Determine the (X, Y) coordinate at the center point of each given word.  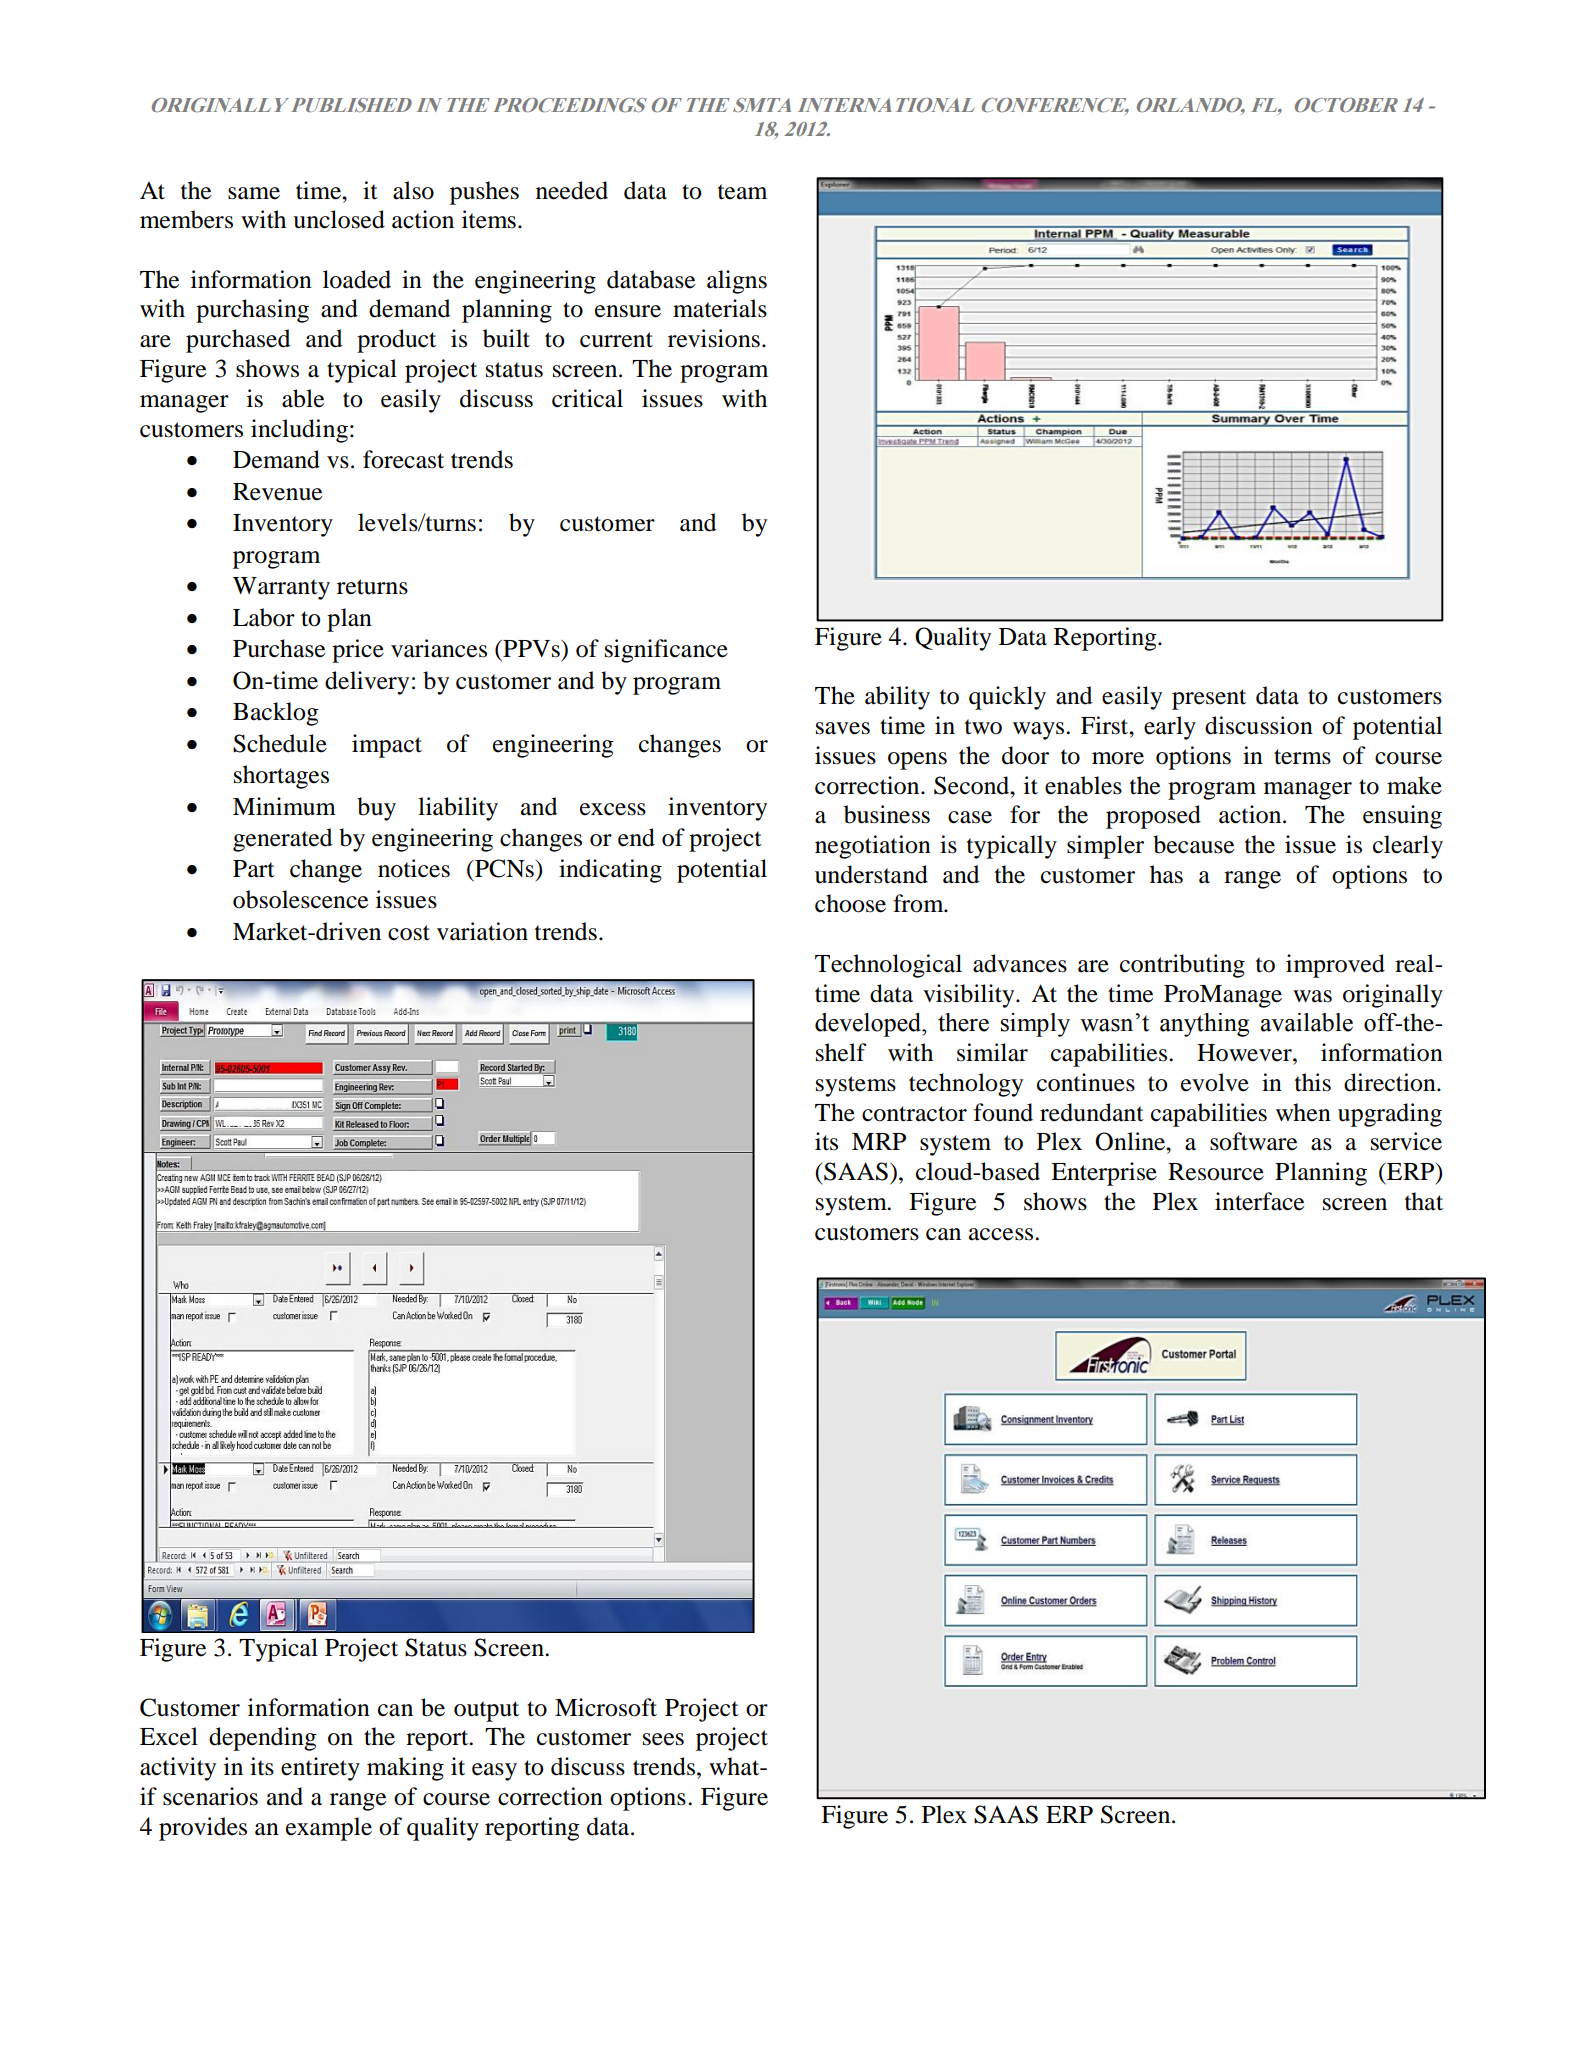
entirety (320, 1769)
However (1245, 1053)
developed (869, 1025)
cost (409, 933)
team (742, 192)
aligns (737, 282)
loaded (357, 279)
